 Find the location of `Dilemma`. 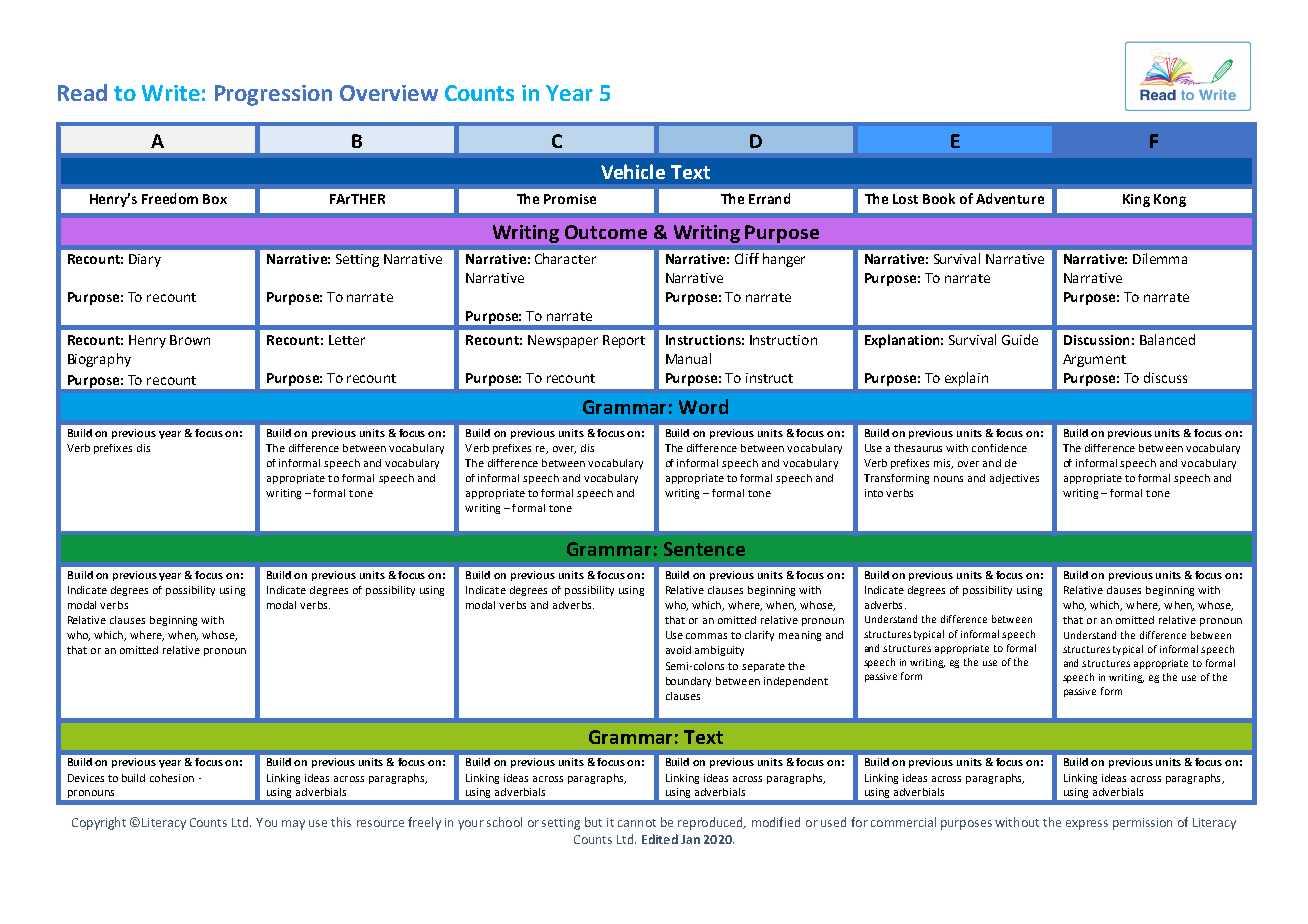

Dilemma is located at coordinates (1160, 258).
